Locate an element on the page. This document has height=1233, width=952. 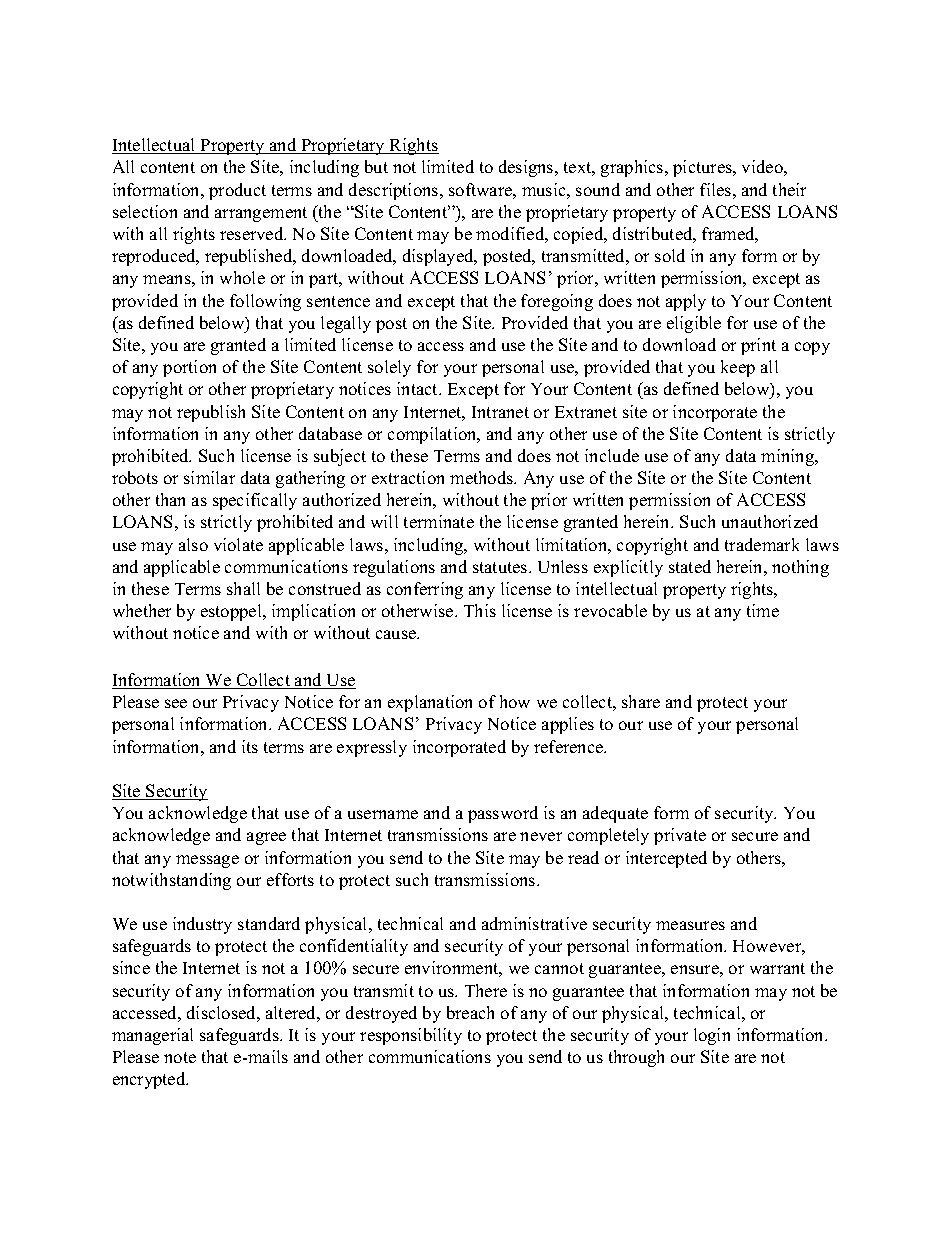
private is located at coordinates (680, 836).
